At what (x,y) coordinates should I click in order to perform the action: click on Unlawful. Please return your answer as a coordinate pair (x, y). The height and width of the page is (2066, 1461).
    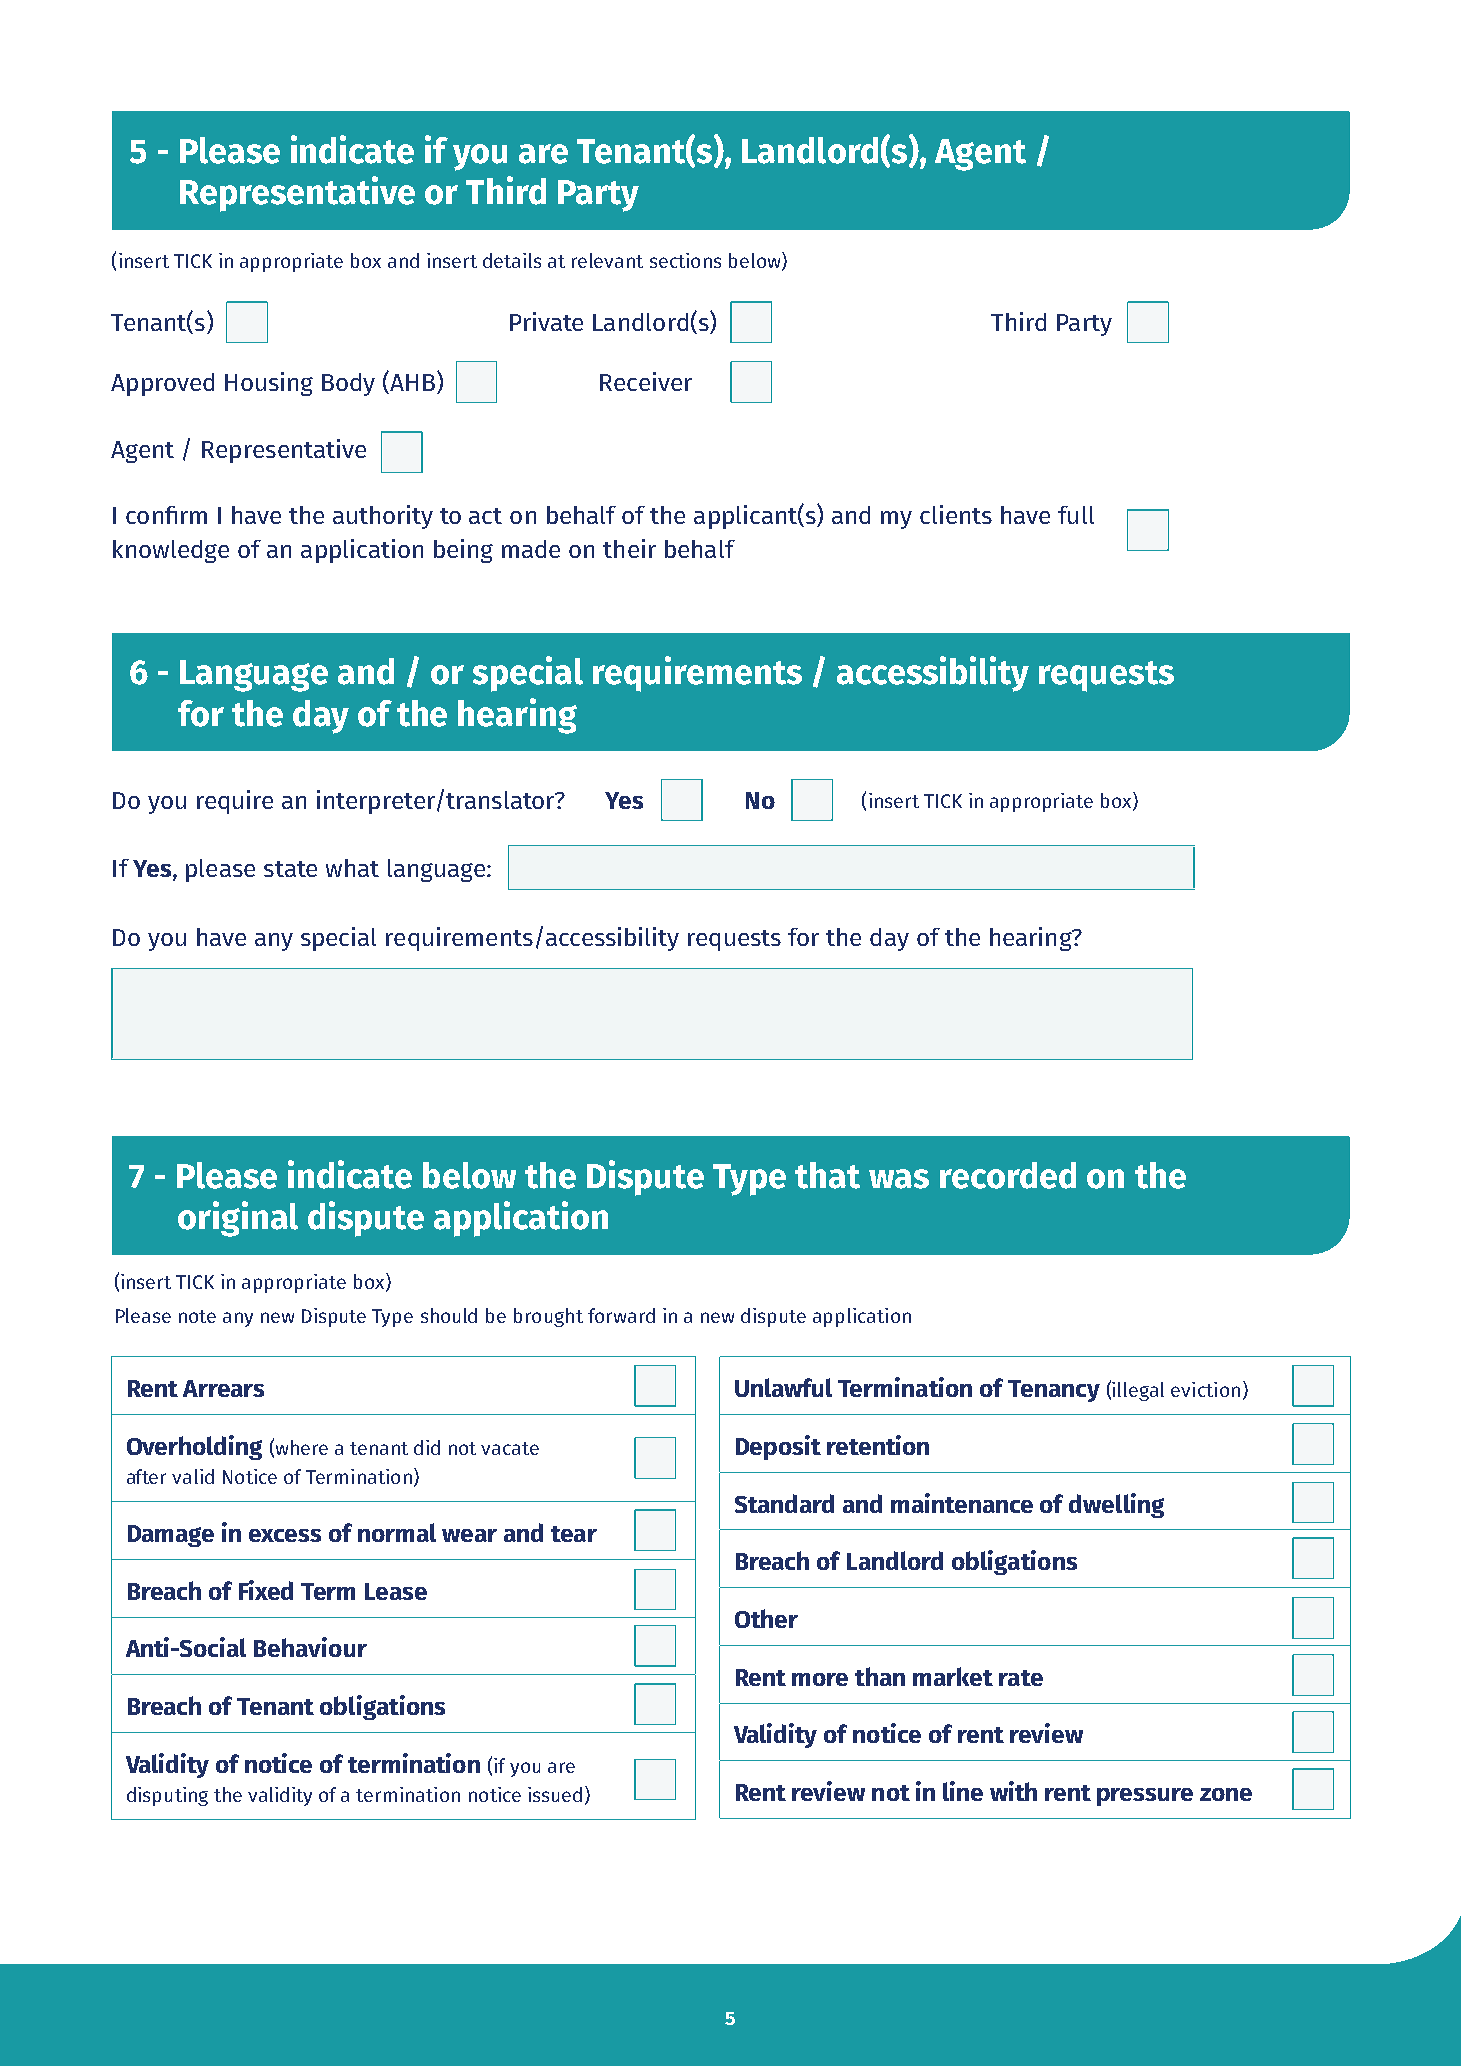
    Looking at the image, I should click on (783, 1387).
